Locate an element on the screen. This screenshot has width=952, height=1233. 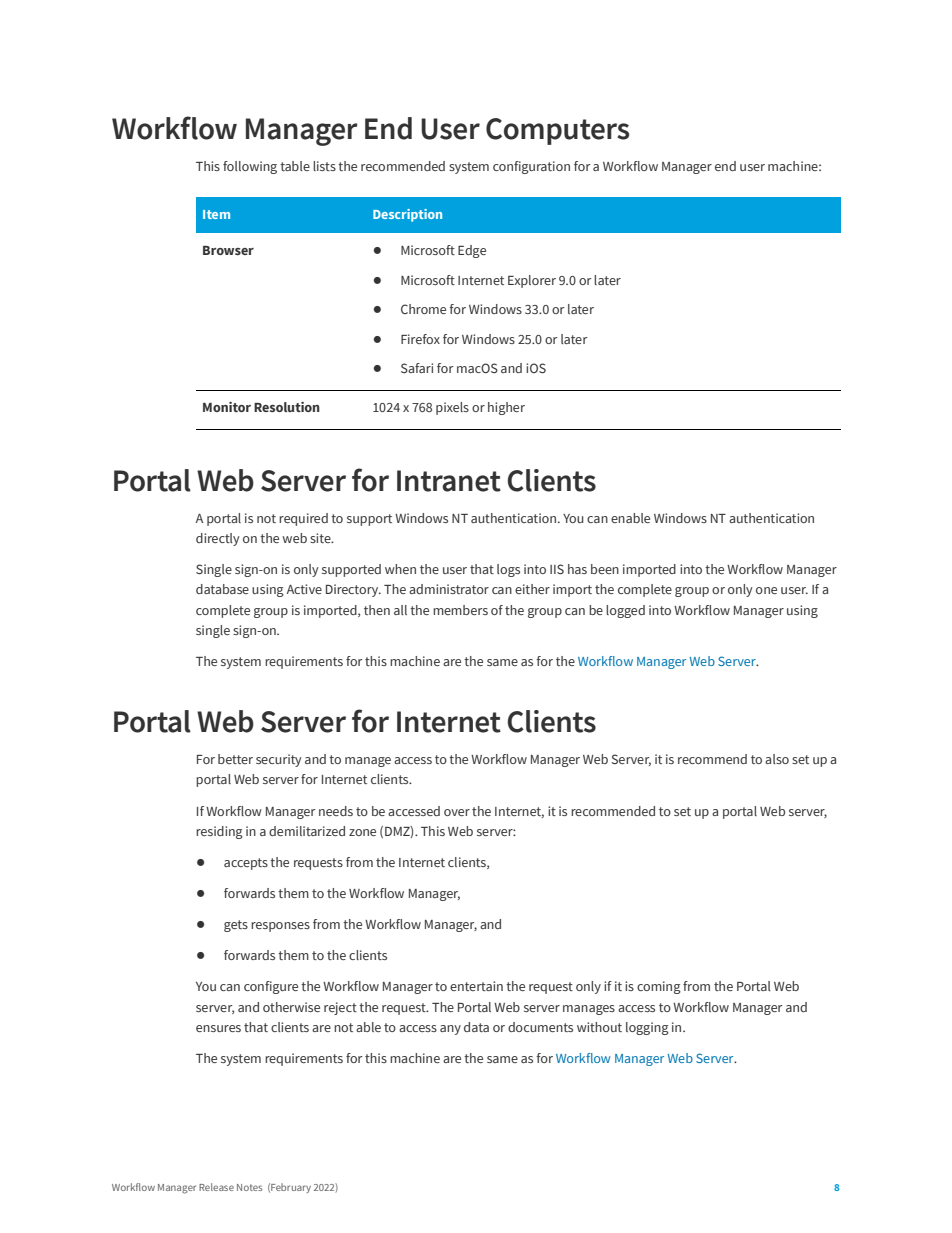
members is located at coordinates (460, 610).
